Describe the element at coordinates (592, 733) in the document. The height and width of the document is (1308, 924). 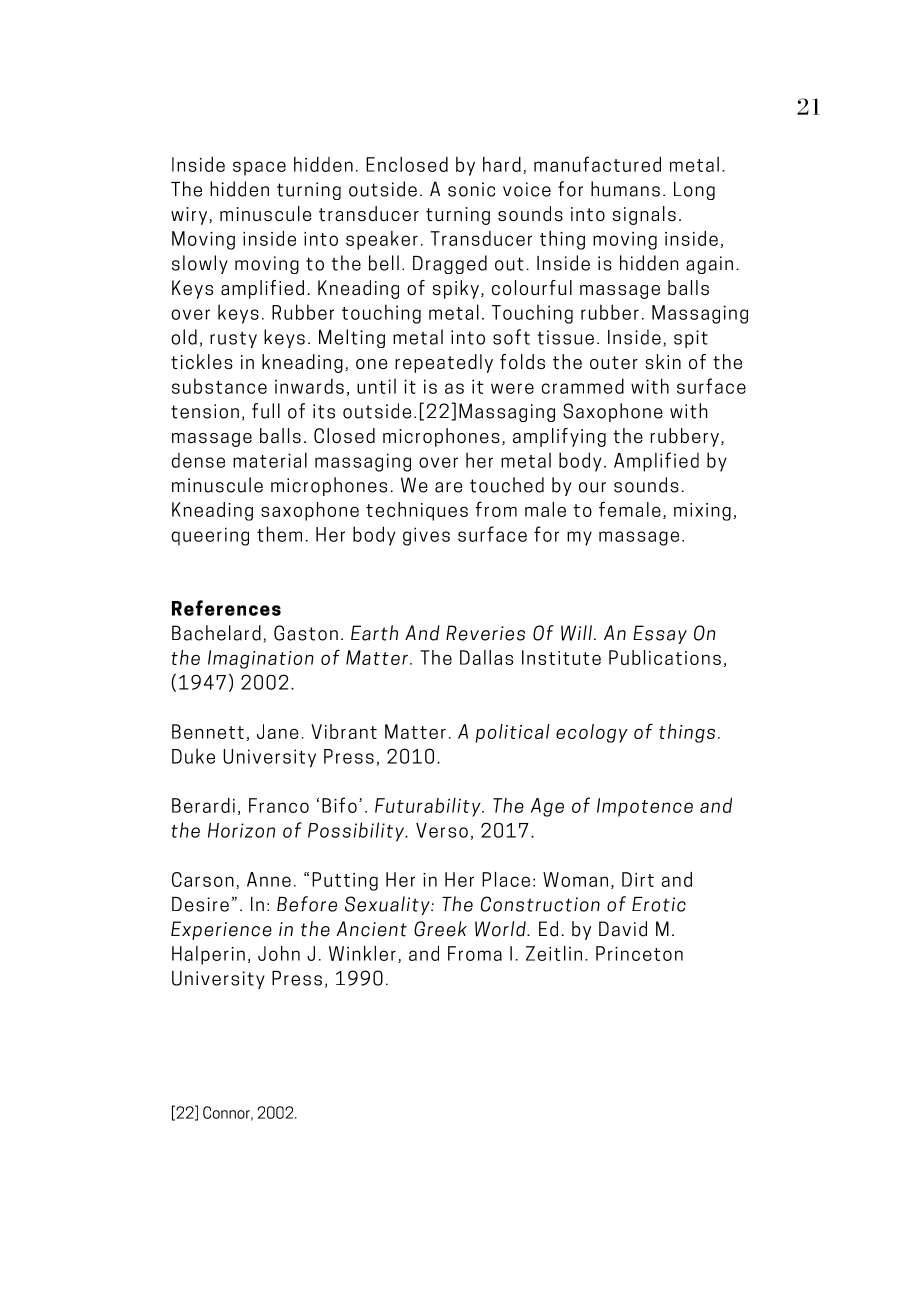
I see `ecology` at that location.
